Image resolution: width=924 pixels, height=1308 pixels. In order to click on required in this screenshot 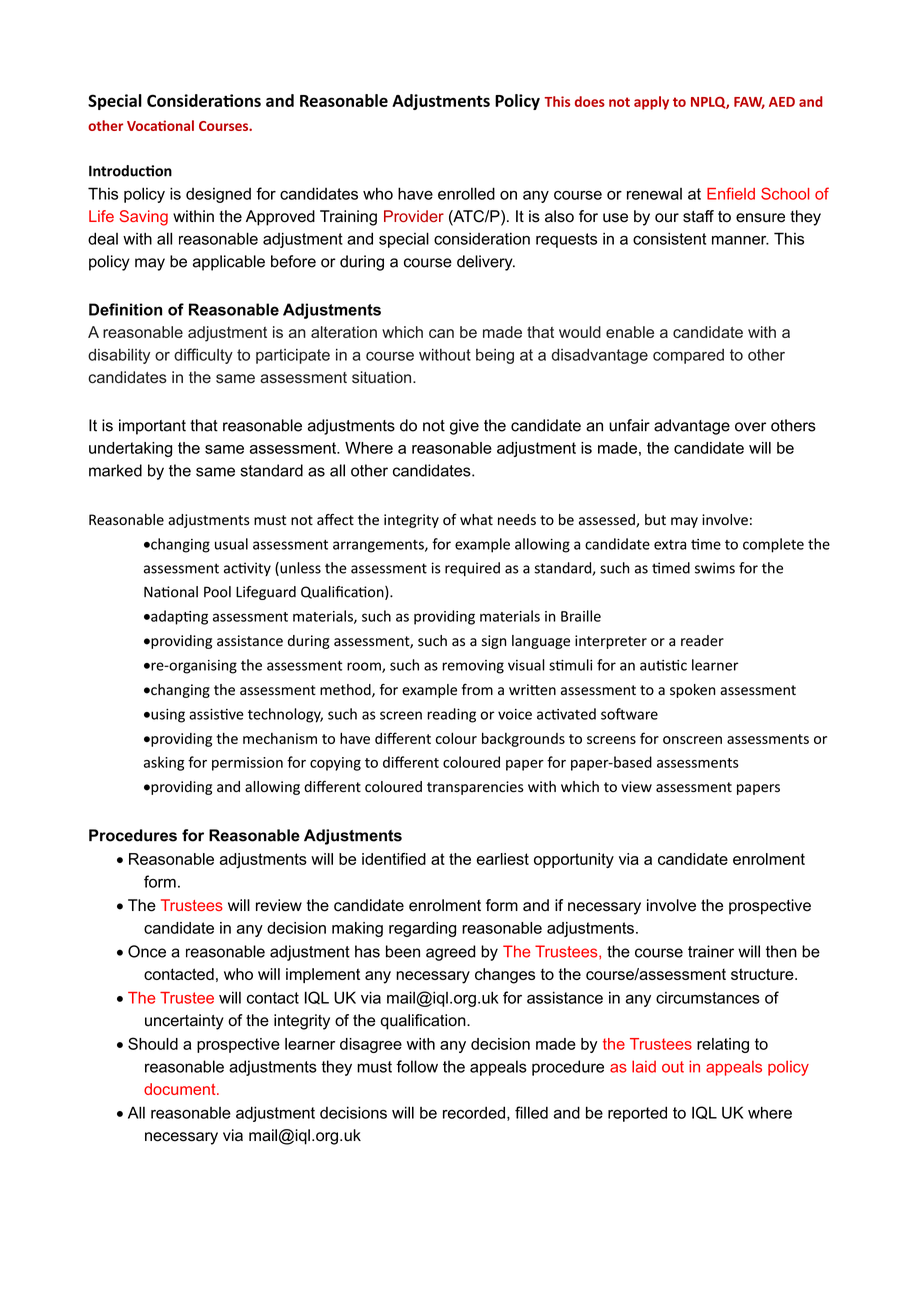, I will do `click(472, 569)`.
